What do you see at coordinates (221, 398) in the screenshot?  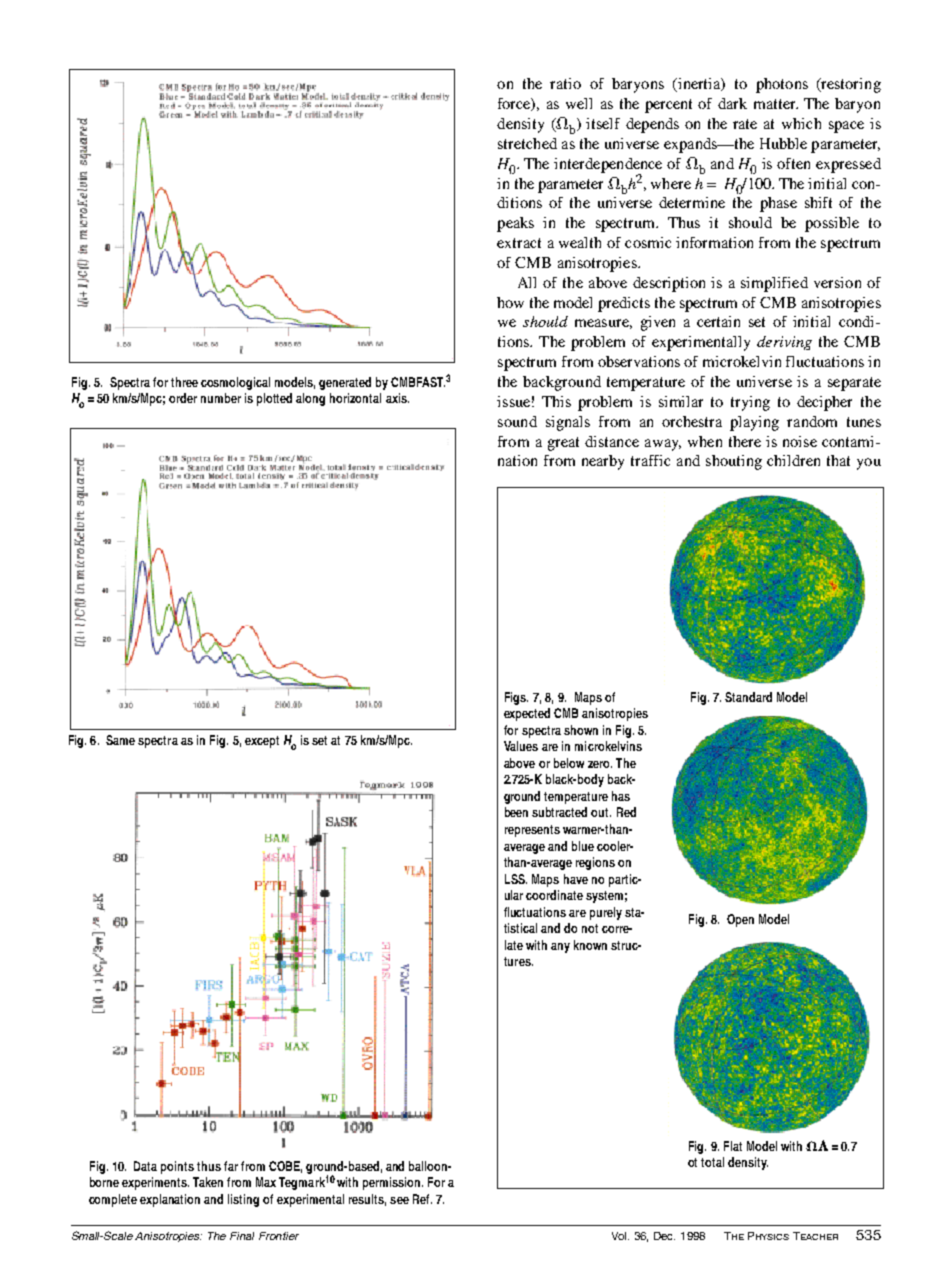 I see `number` at bounding box center [221, 398].
